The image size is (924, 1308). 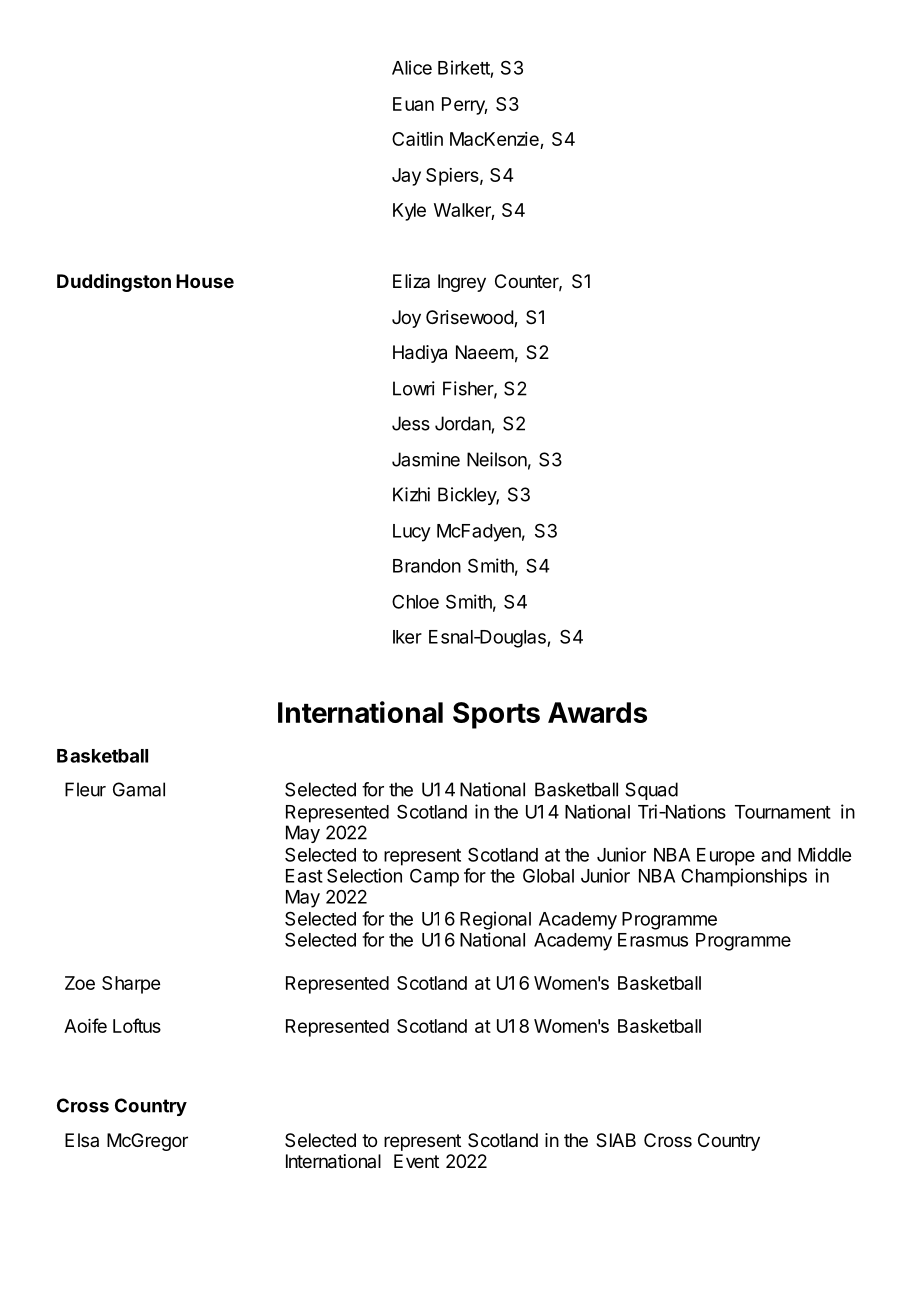 I want to click on Caitlin, so click(x=417, y=139).
